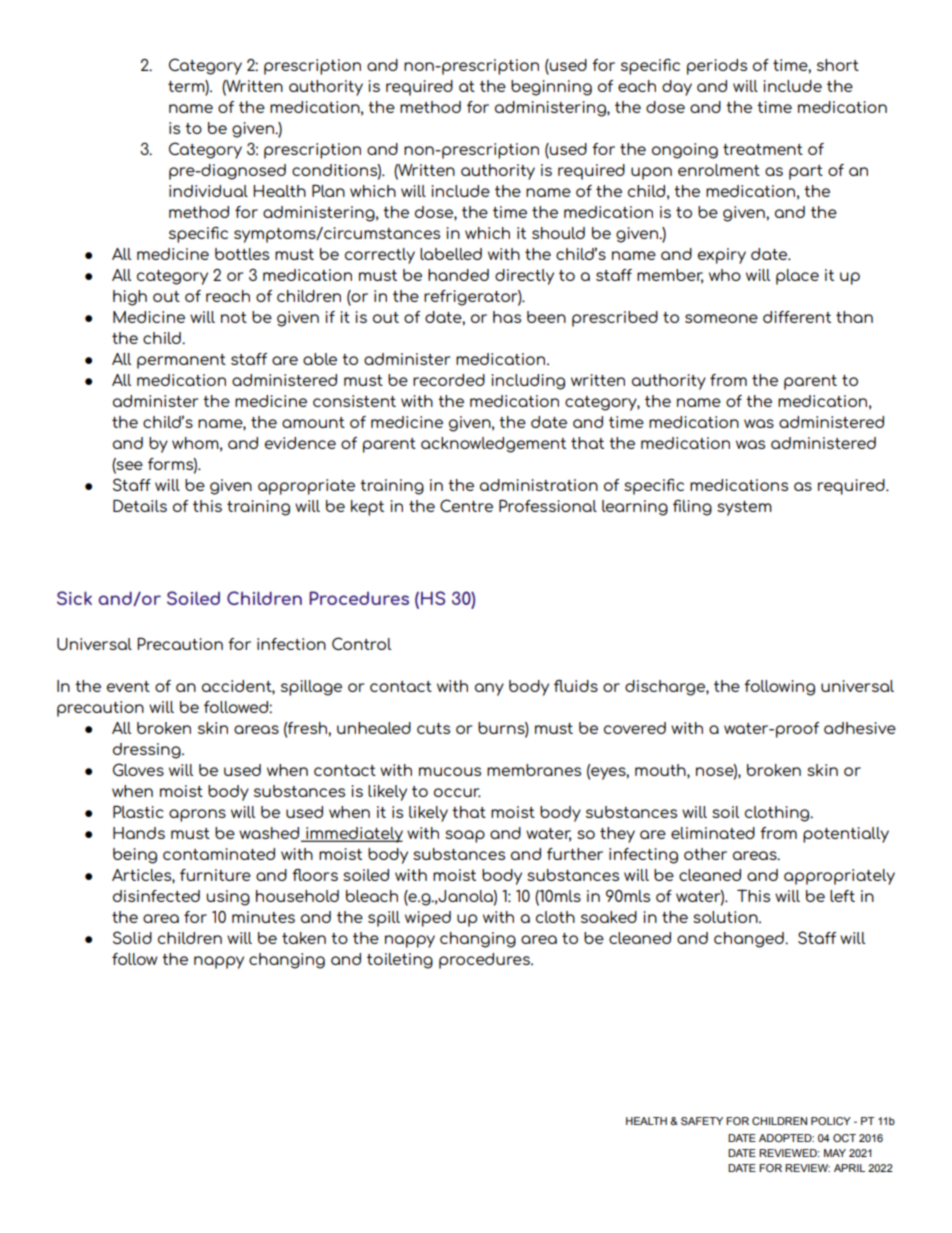 The height and width of the screenshot is (1233, 952). What do you see at coordinates (132, 937) in the screenshot?
I see `Solid` at bounding box center [132, 937].
